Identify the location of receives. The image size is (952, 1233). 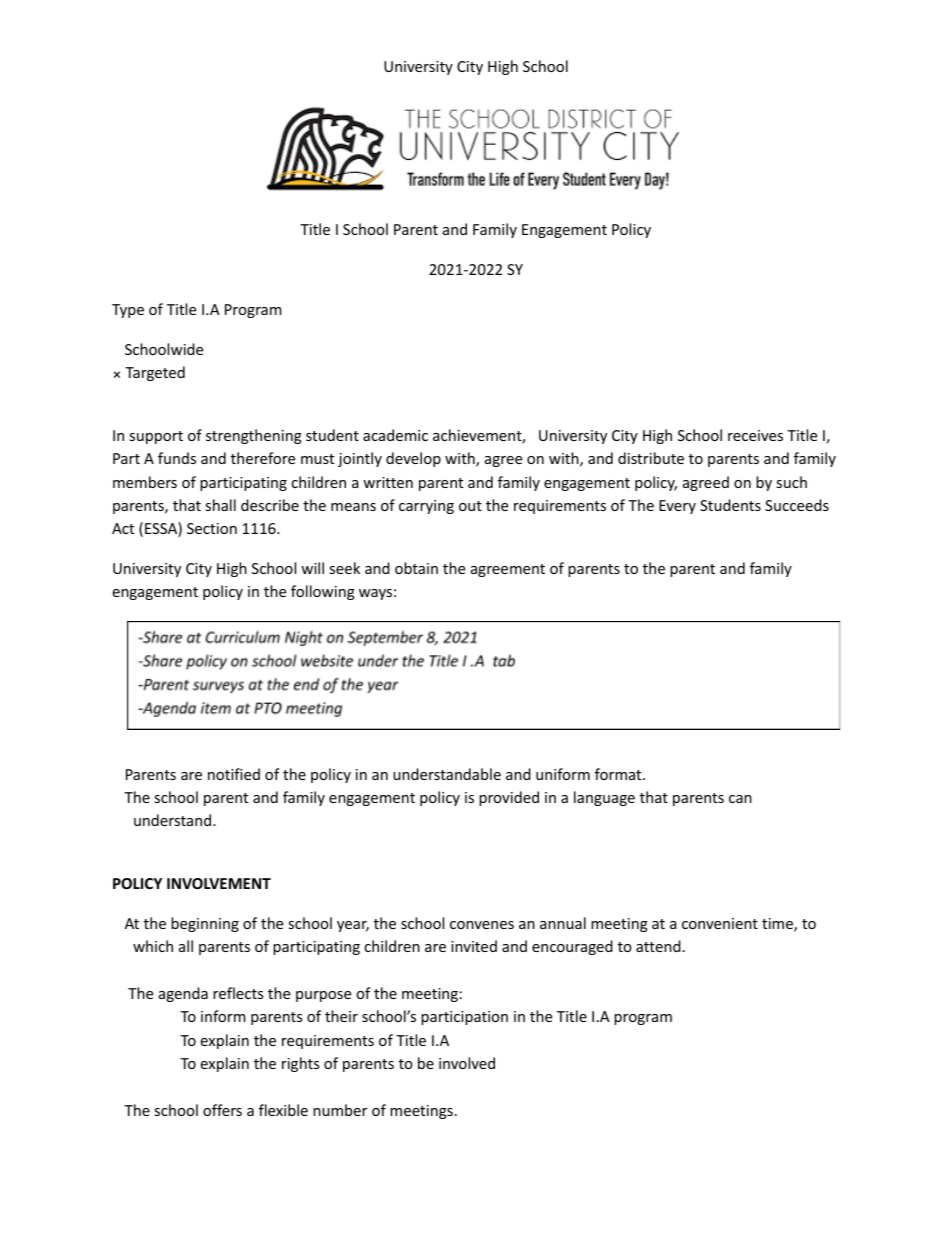
(755, 435).
